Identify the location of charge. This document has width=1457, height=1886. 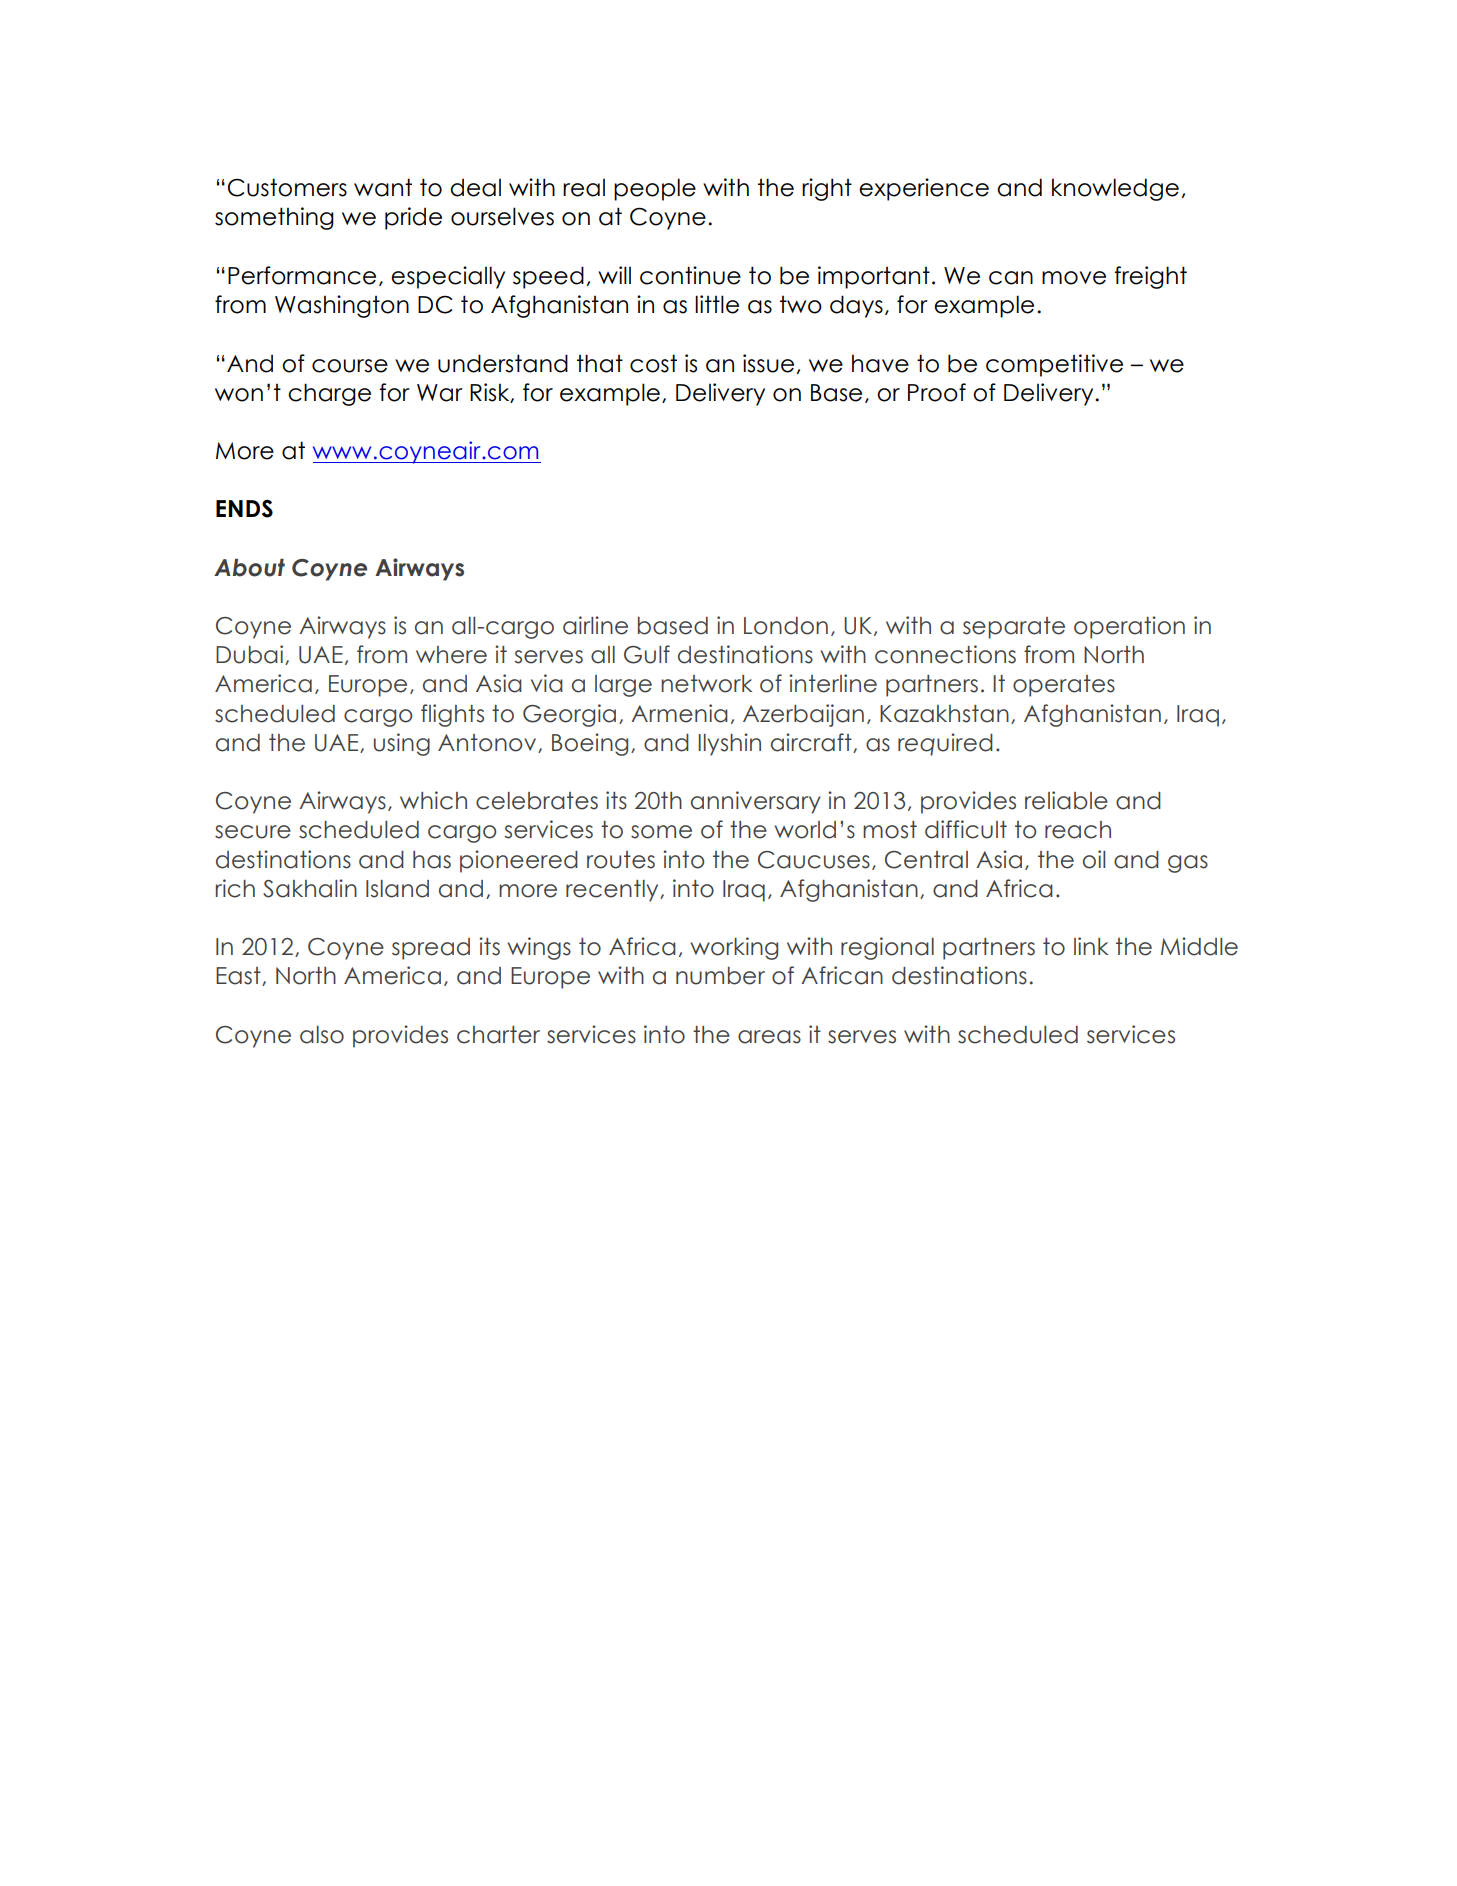
(329, 394).
